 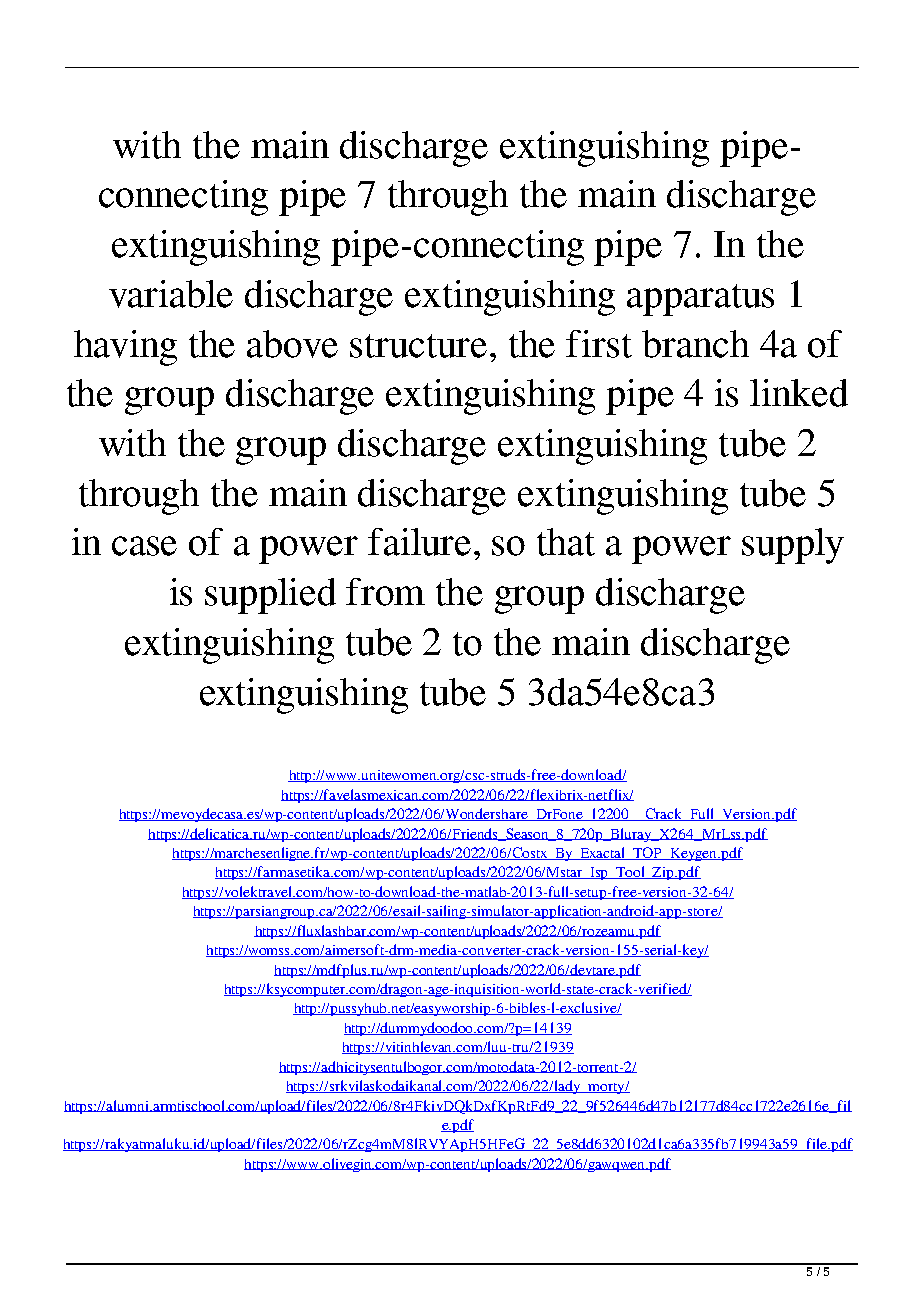 I want to click on supply, so click(x=793, y=546).
